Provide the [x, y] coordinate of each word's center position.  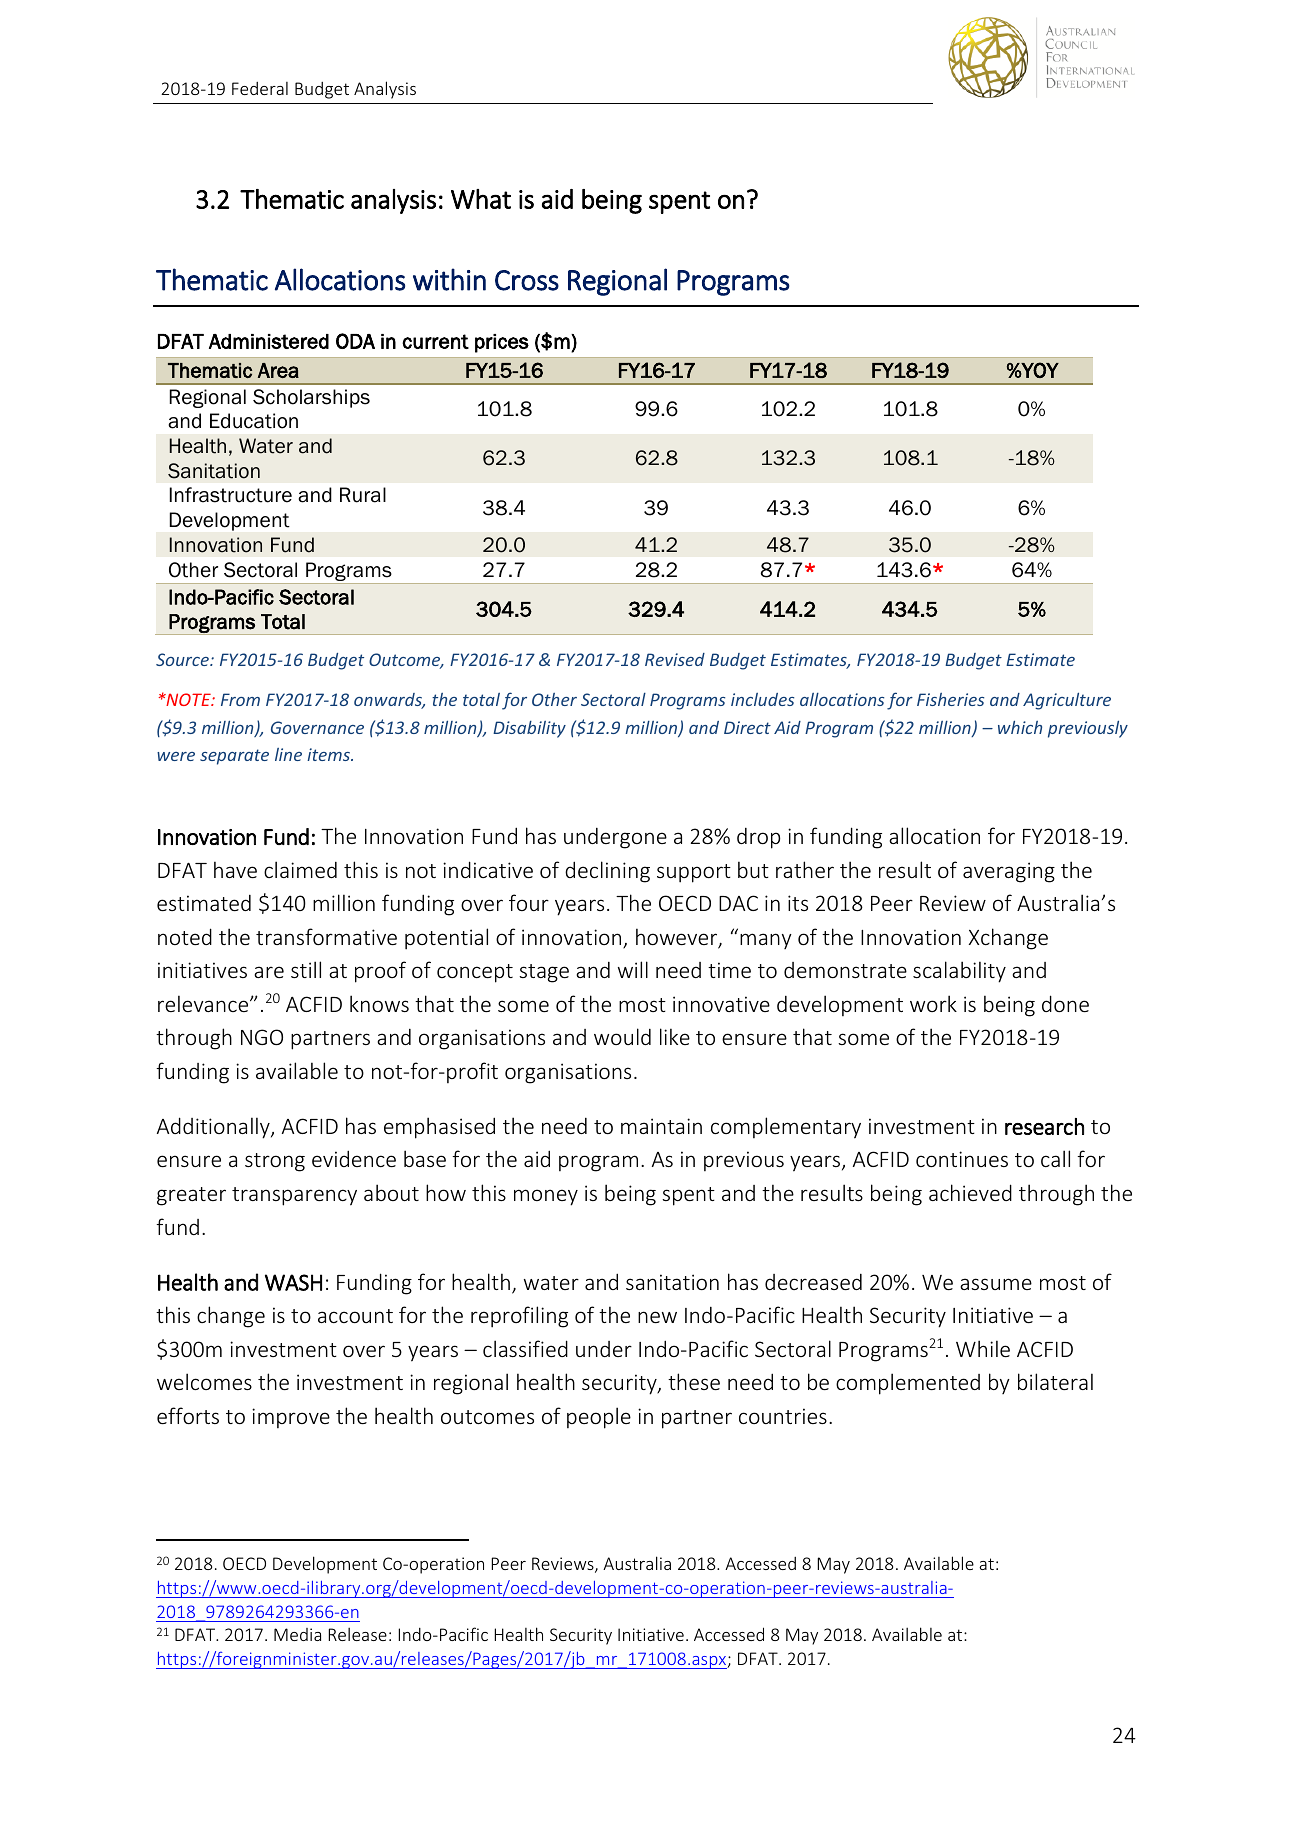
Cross [527, 280]
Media [297, 1634]
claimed [300, 869]
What [481, 199]
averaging [1009, 872]
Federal [260, 88]
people [599, 1418]
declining [607, 872]
